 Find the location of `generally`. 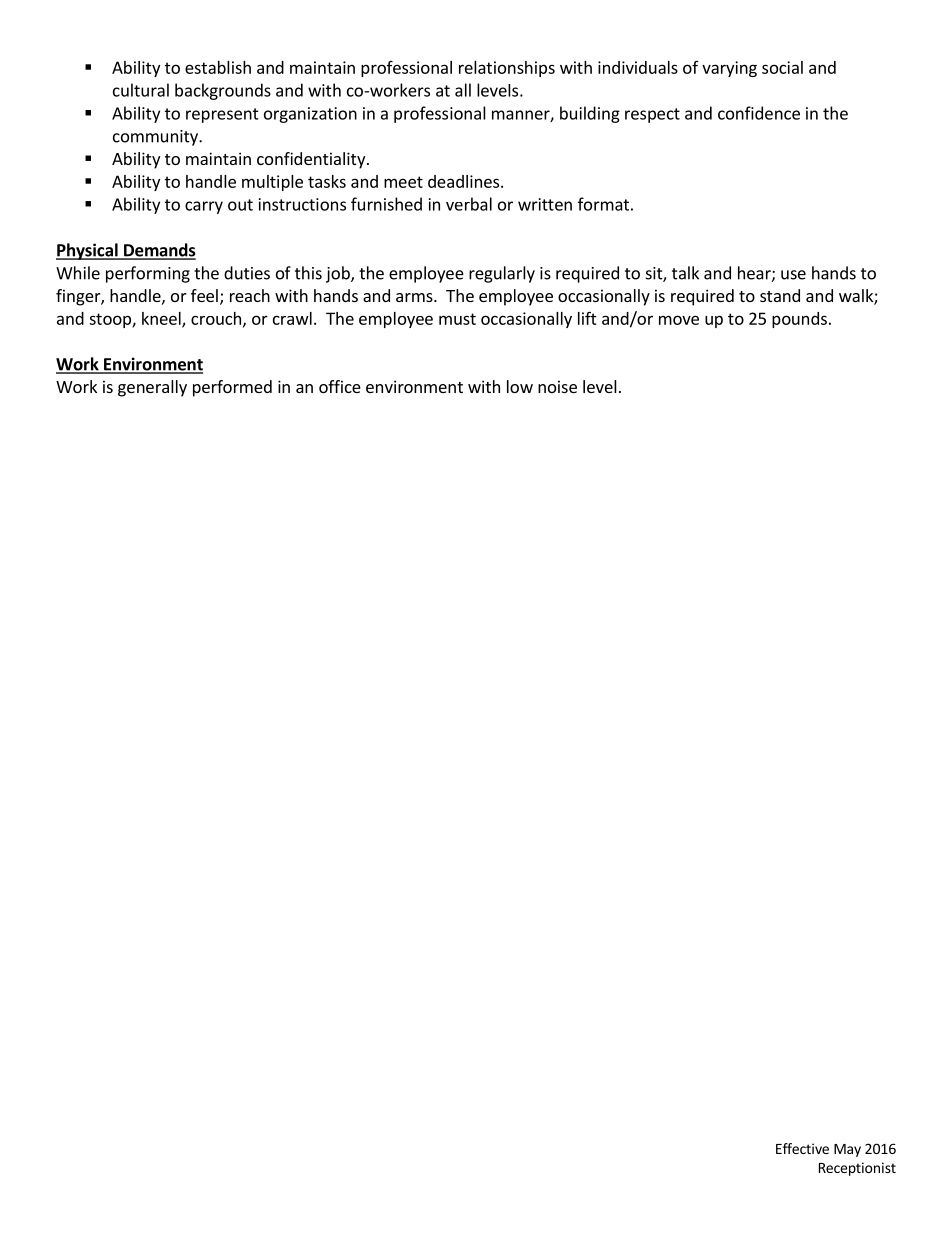

generally is located at coordinates (152, 388).
